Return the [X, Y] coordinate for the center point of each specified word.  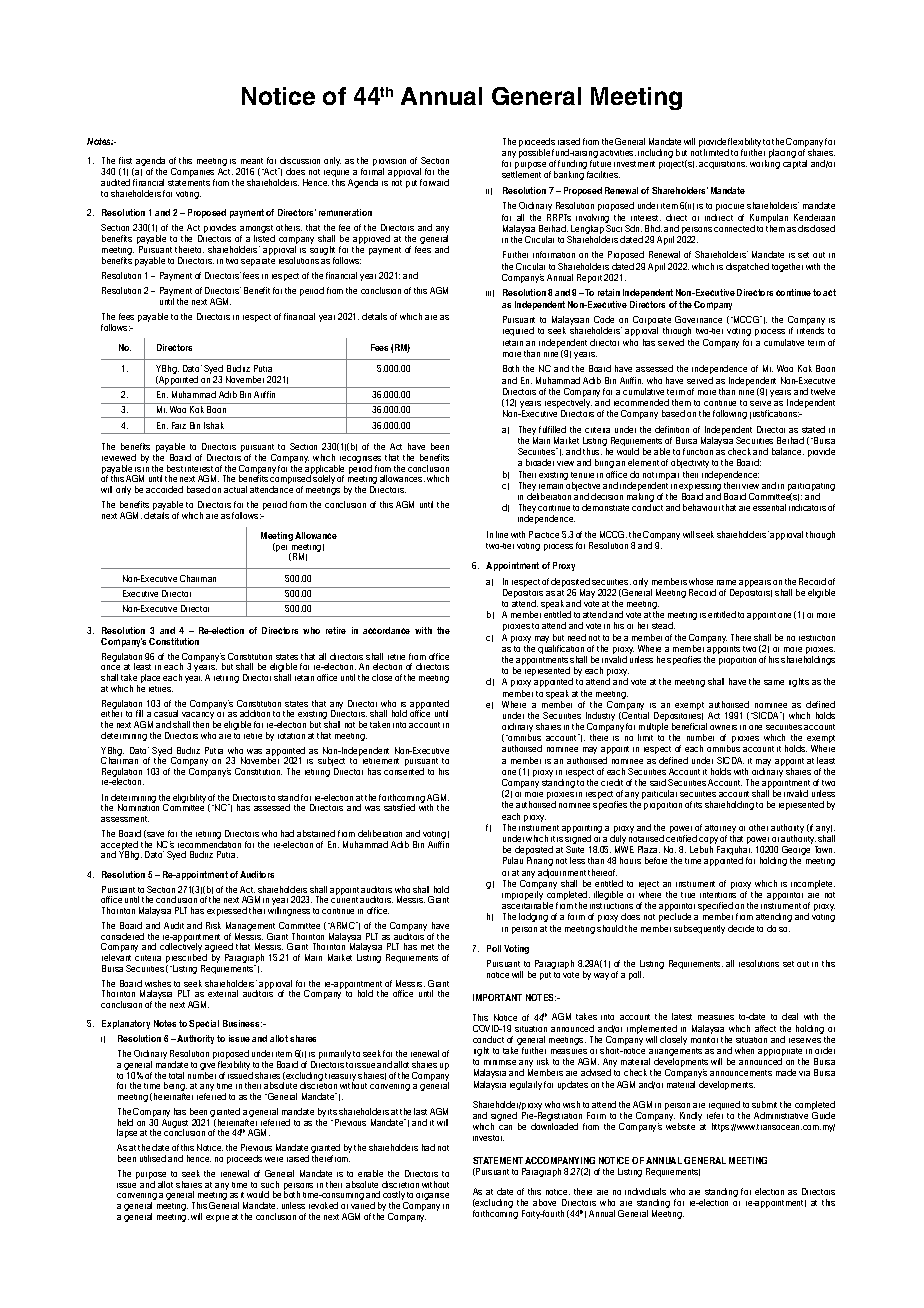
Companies [193, 174]
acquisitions [723, 165]
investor [488, 1138]
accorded [164, 489]
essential [769, 507]
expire [217, 1218]
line [502, 534]
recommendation [209, 843]
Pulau [513, 860]
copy [709, 842]
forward [434, 182]
